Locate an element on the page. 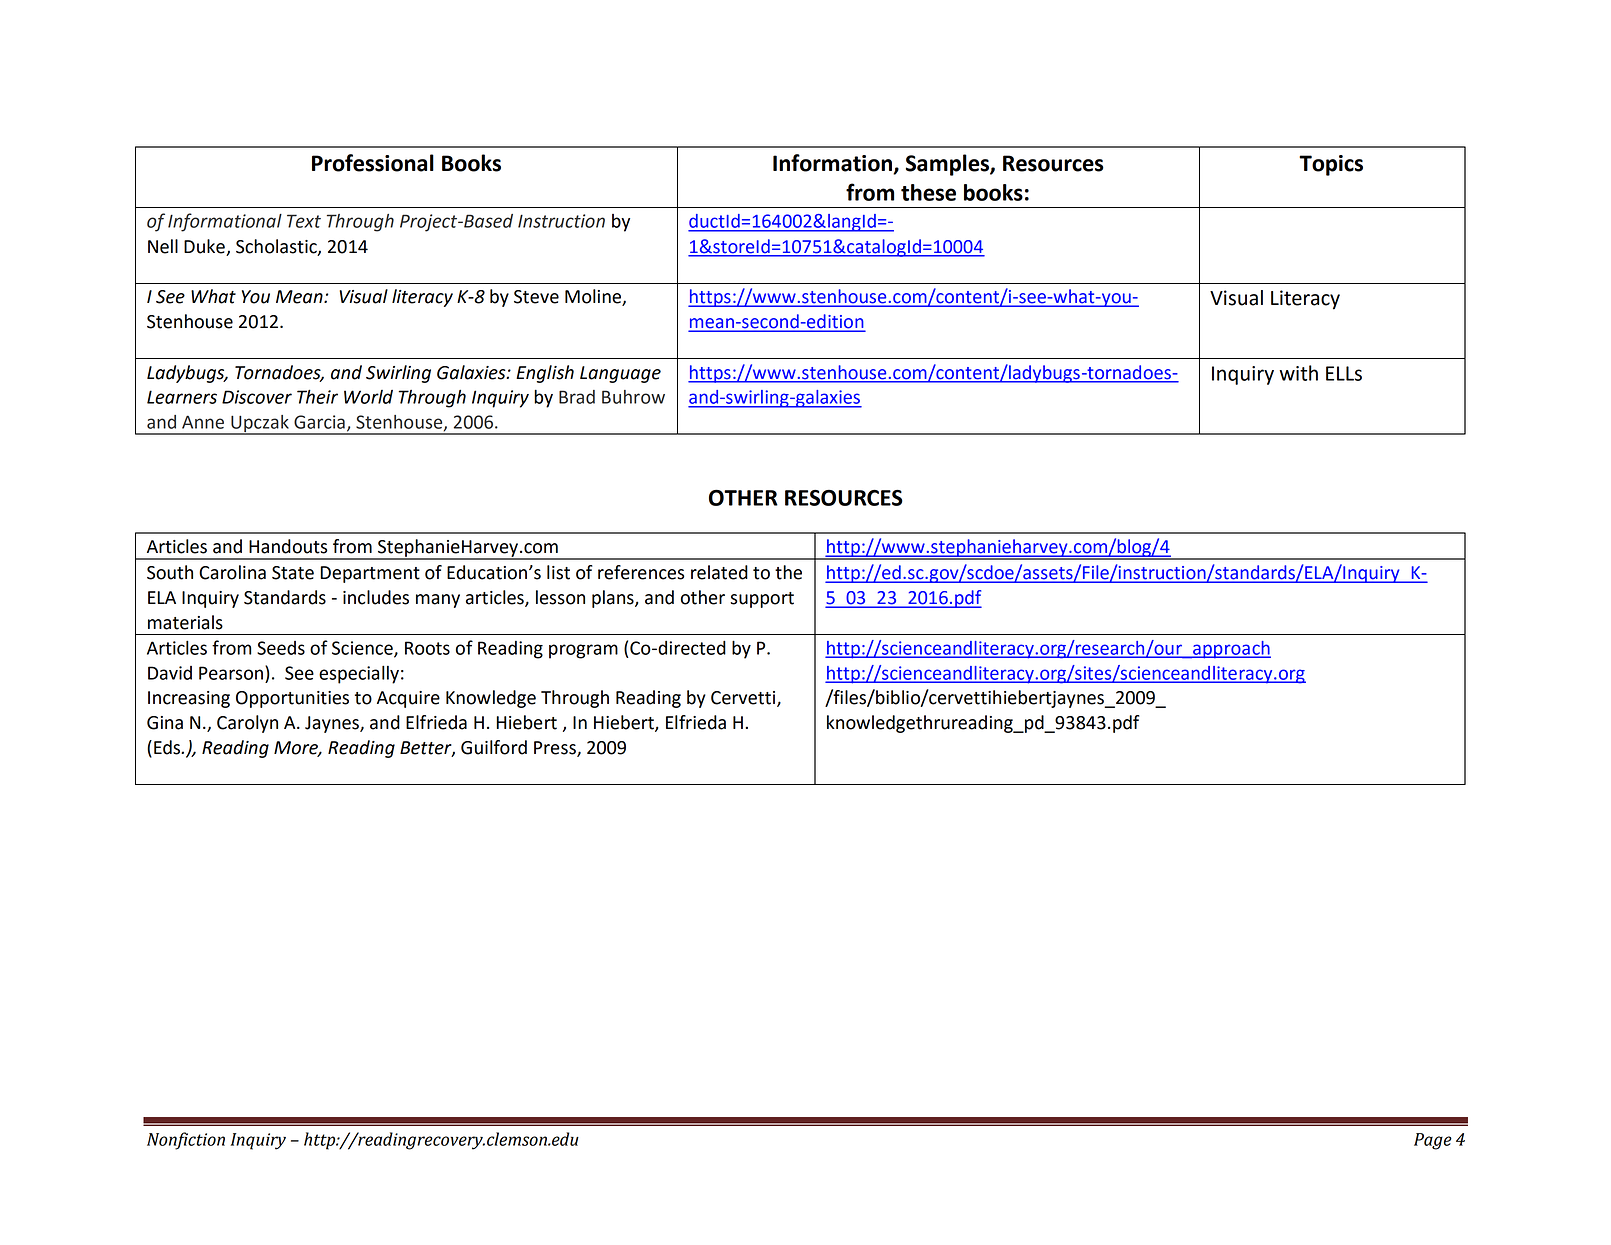 This image has height=1245, width=1611. Page is located at coordinates (1433, 1141).
